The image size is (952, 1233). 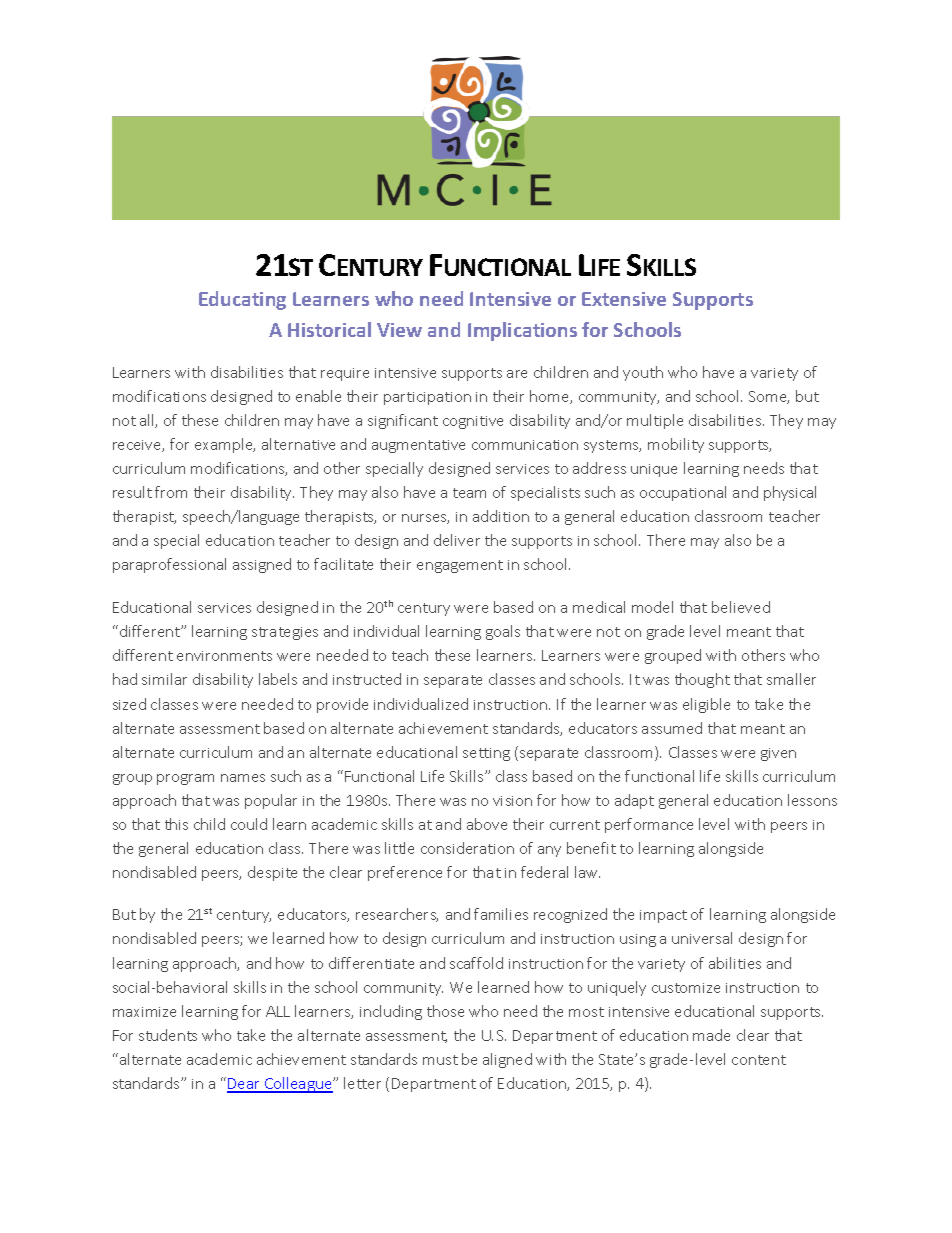 I want to click on from, so click(x=171, y=492).
